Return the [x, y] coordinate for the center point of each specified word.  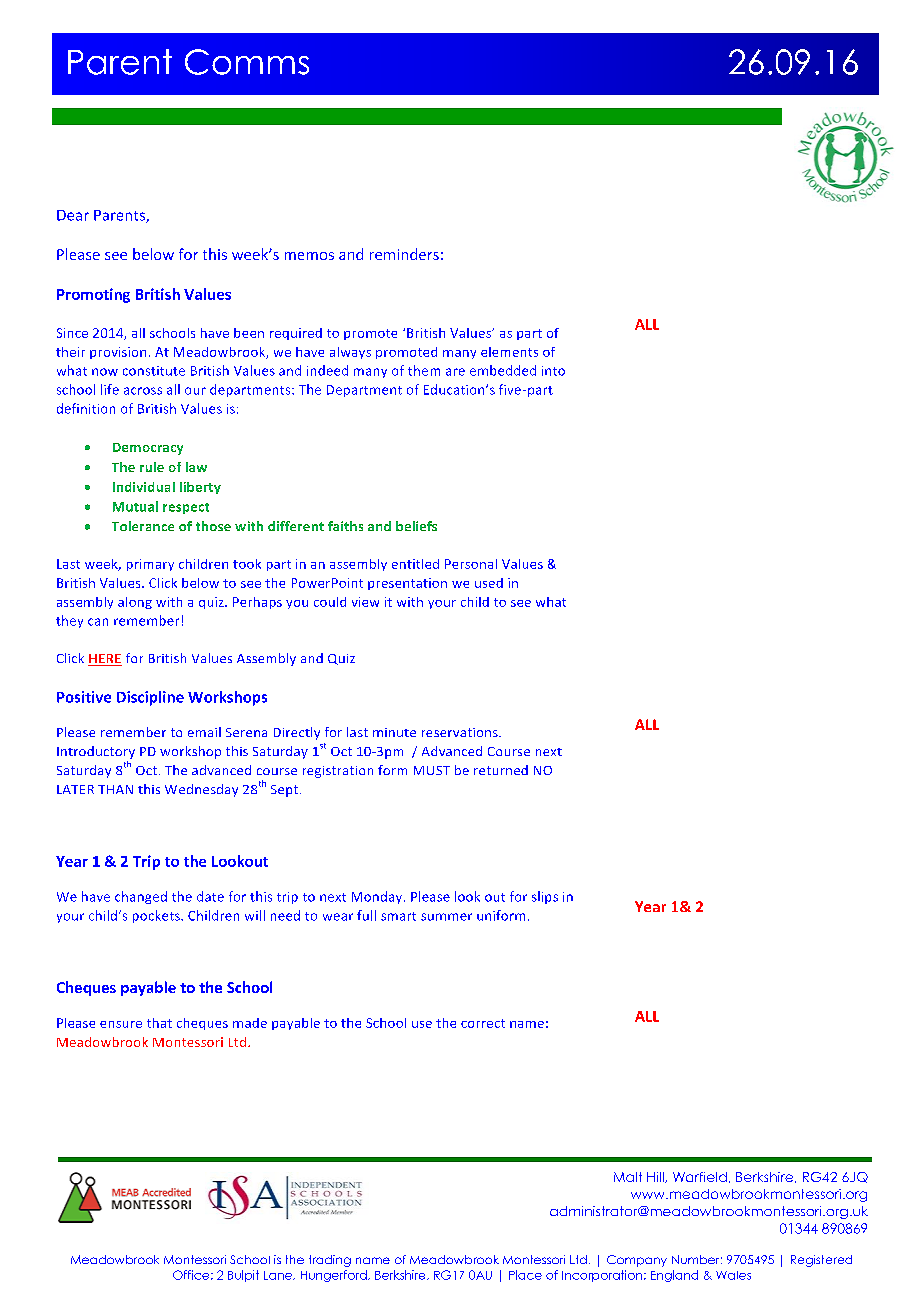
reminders [404, 254]
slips [545, 897]
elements [509, 352]
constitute [154, 371]
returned [501, 770]
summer [446, 917]
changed [141, 897]
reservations [461, 732]
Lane [279, 1275]
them [424, 370]
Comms [247, 62]
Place [525, 1275]
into [553, 371]
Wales [733, 1275]
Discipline [150, 698]
